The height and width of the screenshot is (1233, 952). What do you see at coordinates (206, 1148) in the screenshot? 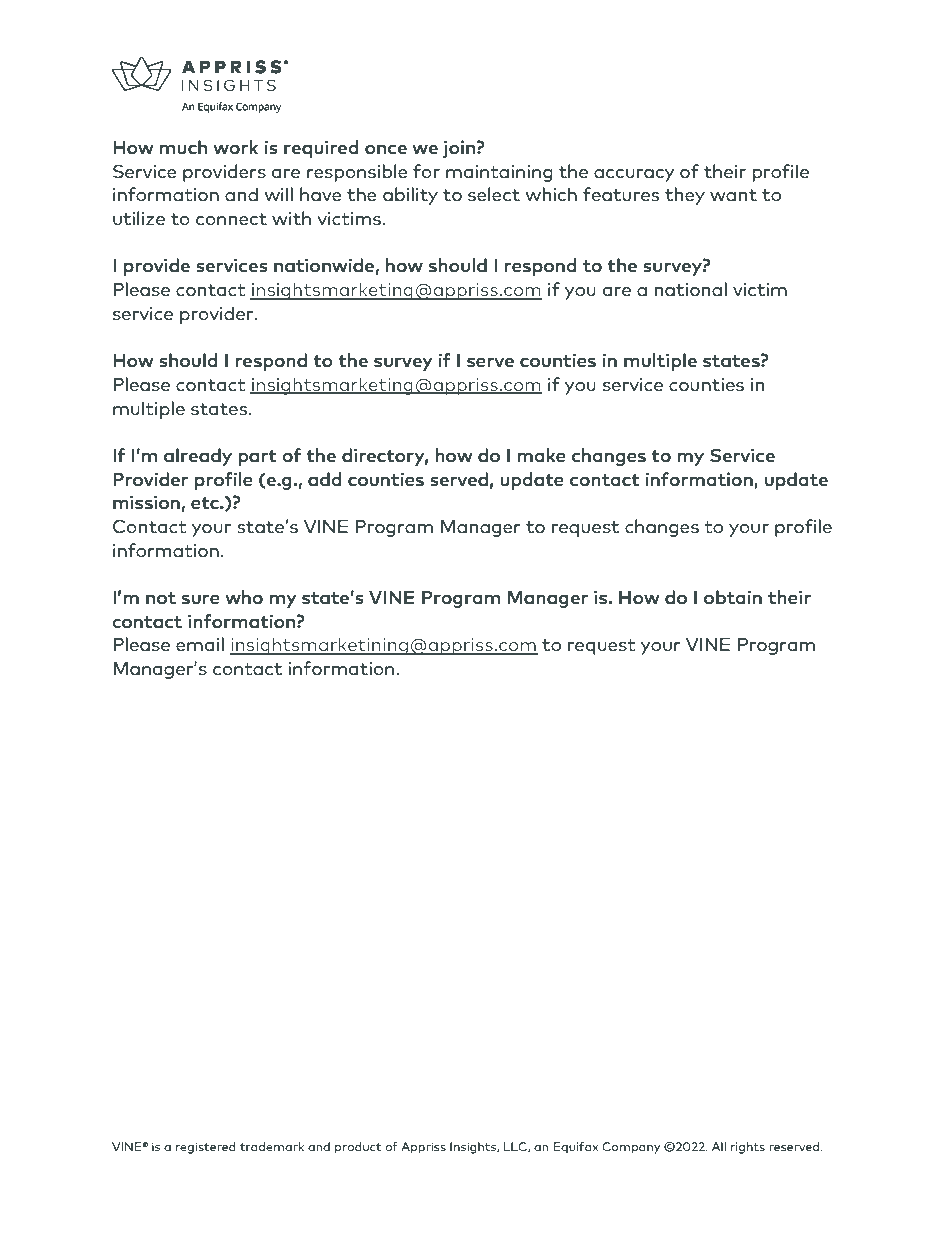
I see `registered` at bounding box center [206, 1148].
